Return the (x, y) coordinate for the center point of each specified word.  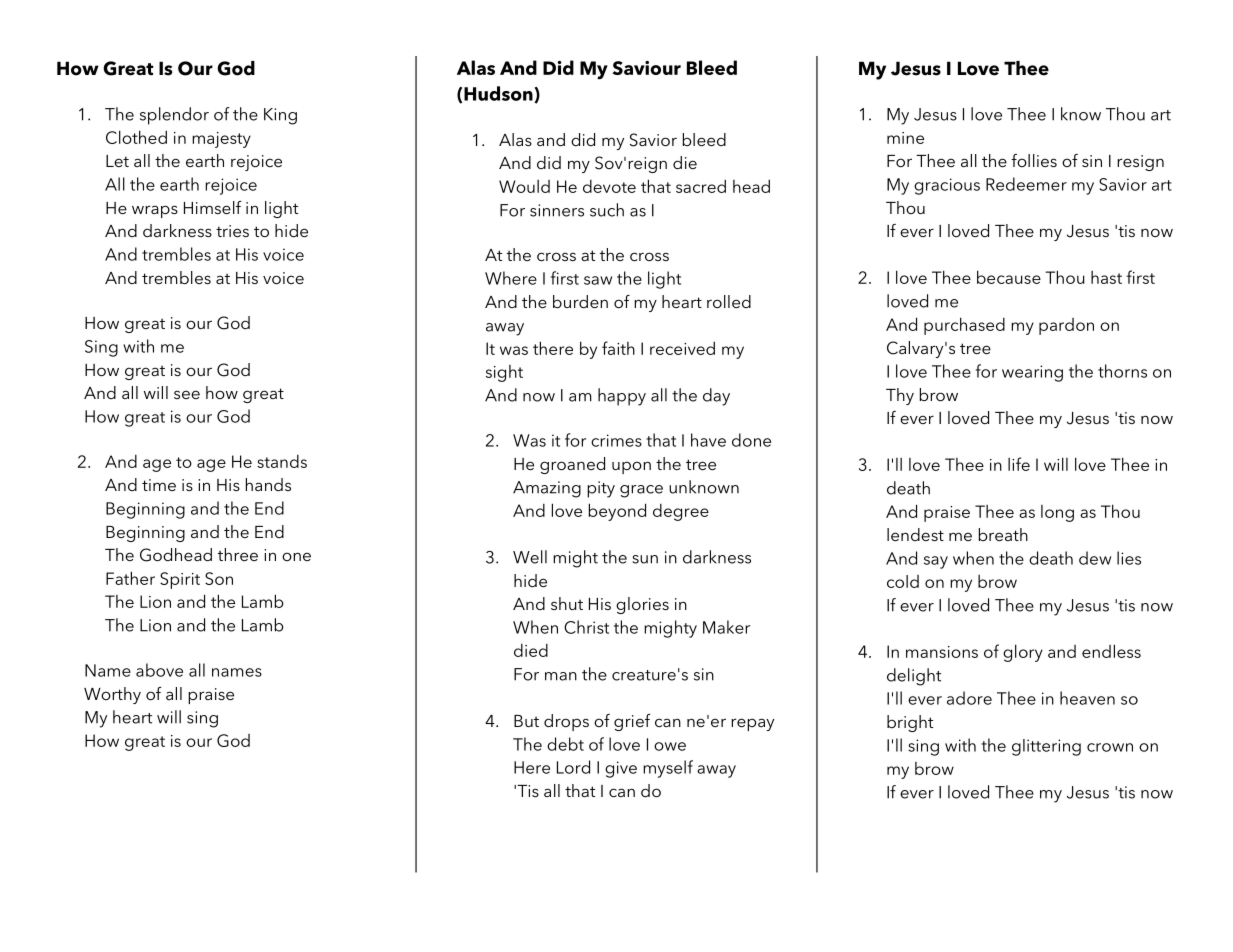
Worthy (112, 695)
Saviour (647, 68)
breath (1003, 534)
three (238, 554)
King (280, 116)
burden (580, 301)
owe (670, 746)
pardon (1066, 326)
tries (232, 231)
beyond (617, 512)
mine (905, 138)
